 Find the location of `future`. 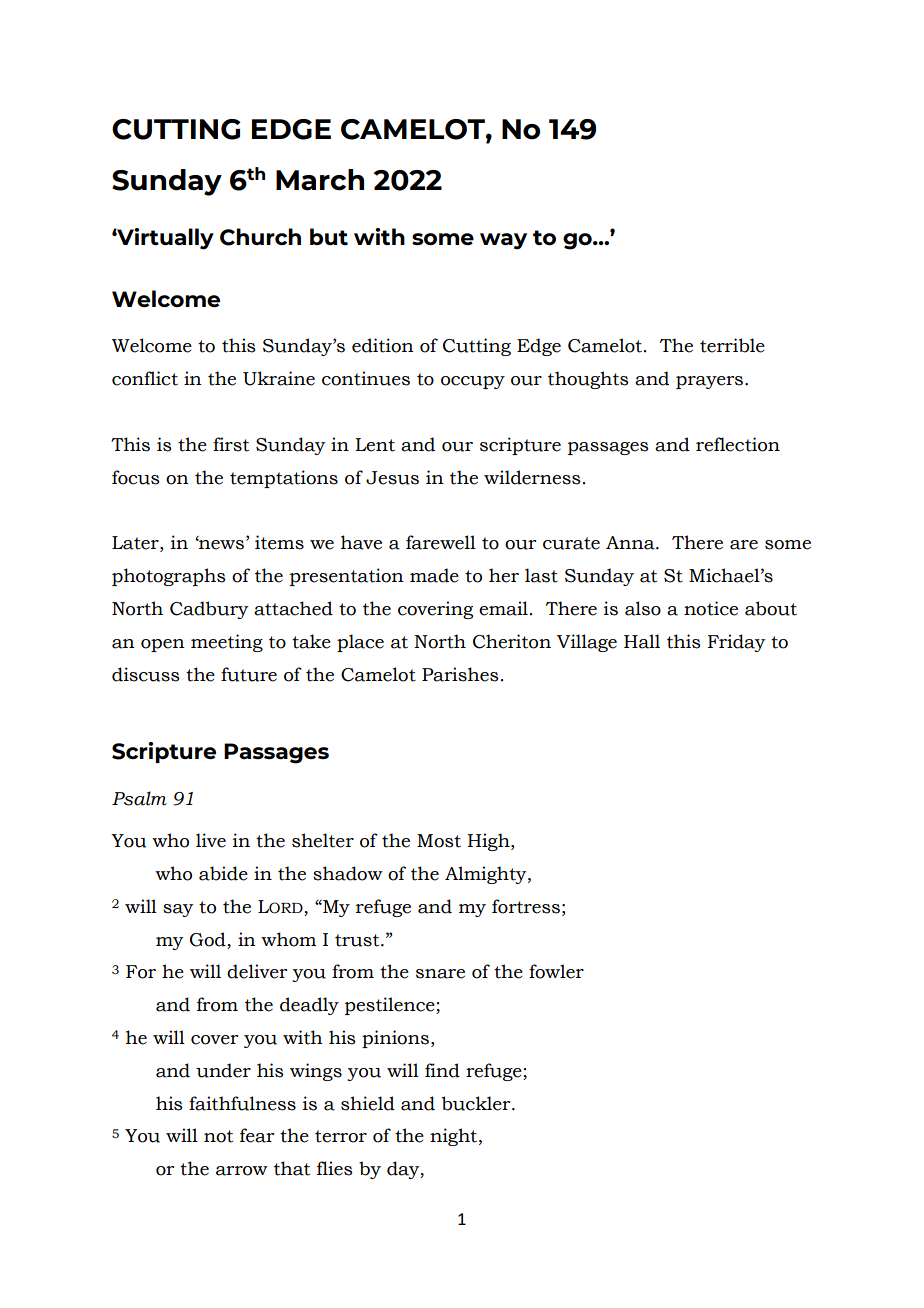

future is located at coordinates (249, 674).
